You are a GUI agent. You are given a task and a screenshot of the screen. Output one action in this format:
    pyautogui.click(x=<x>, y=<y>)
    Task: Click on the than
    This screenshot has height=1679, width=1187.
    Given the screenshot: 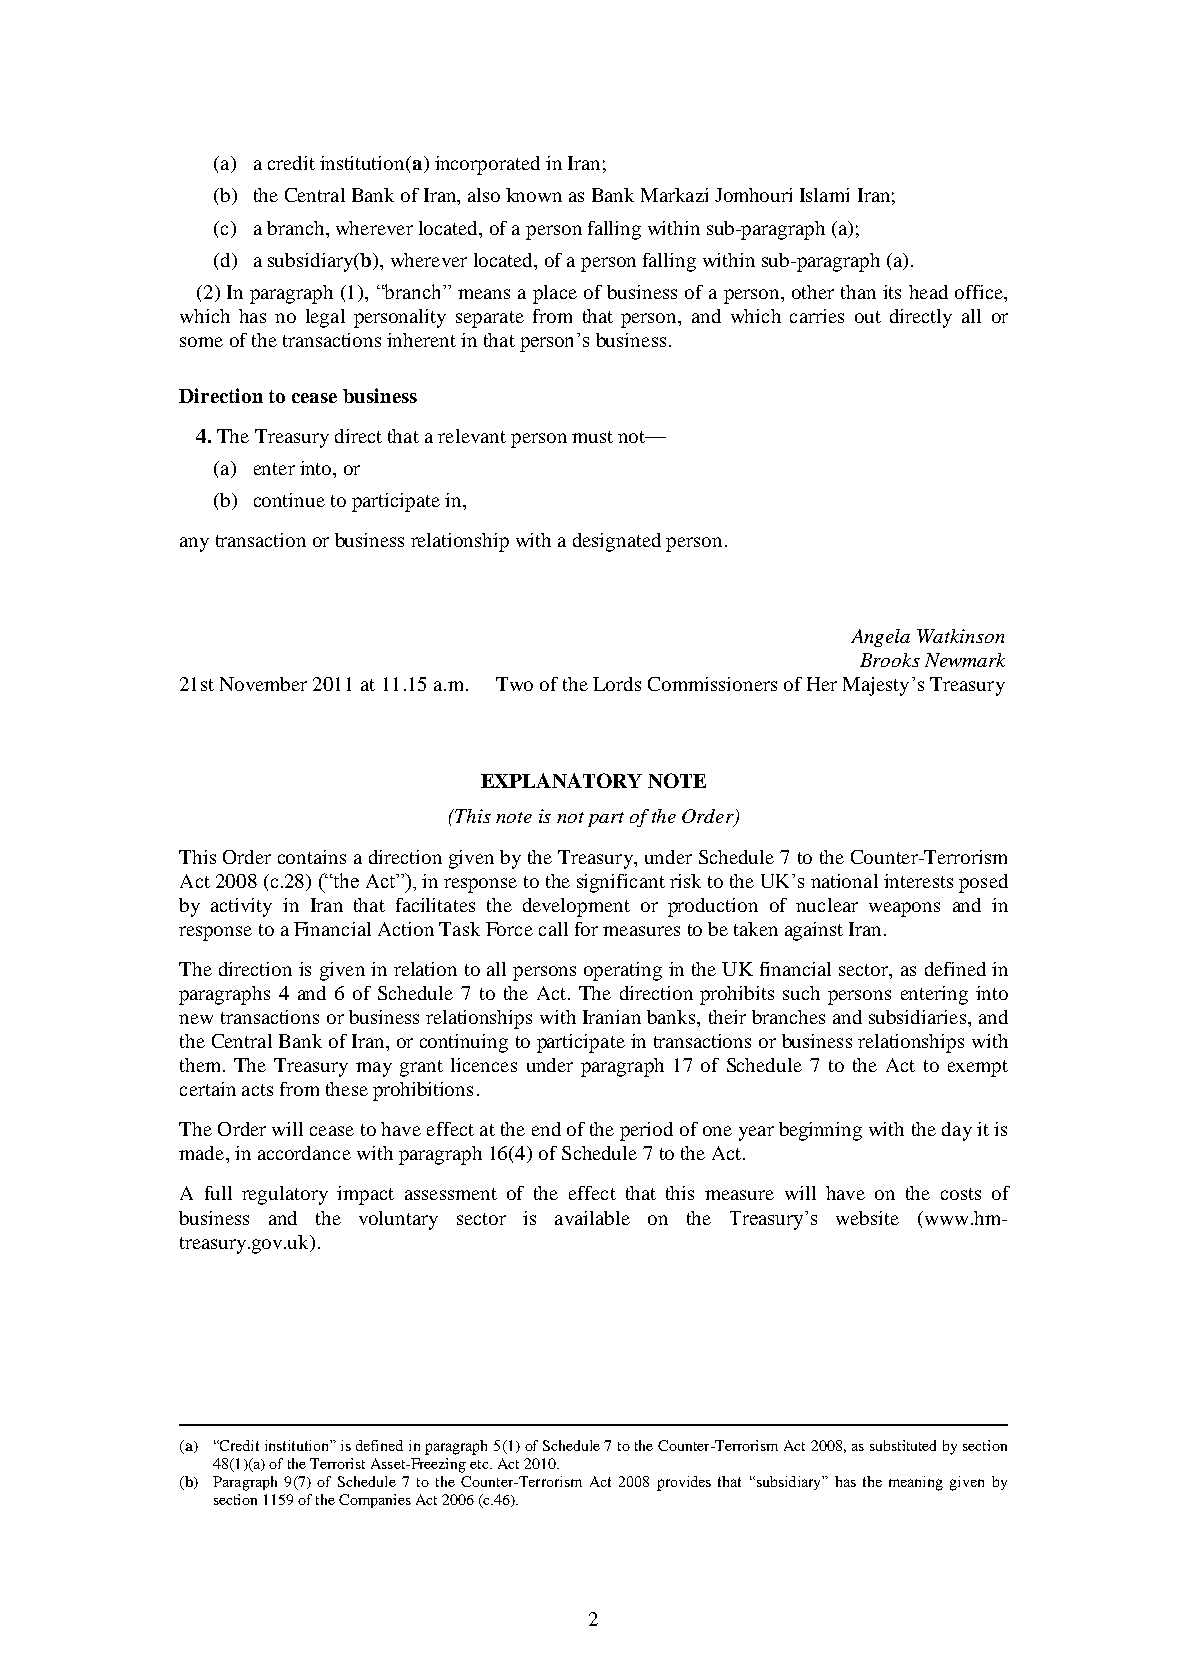 What is the action you would take?
    pyautogui.click(x=858, y=292)
